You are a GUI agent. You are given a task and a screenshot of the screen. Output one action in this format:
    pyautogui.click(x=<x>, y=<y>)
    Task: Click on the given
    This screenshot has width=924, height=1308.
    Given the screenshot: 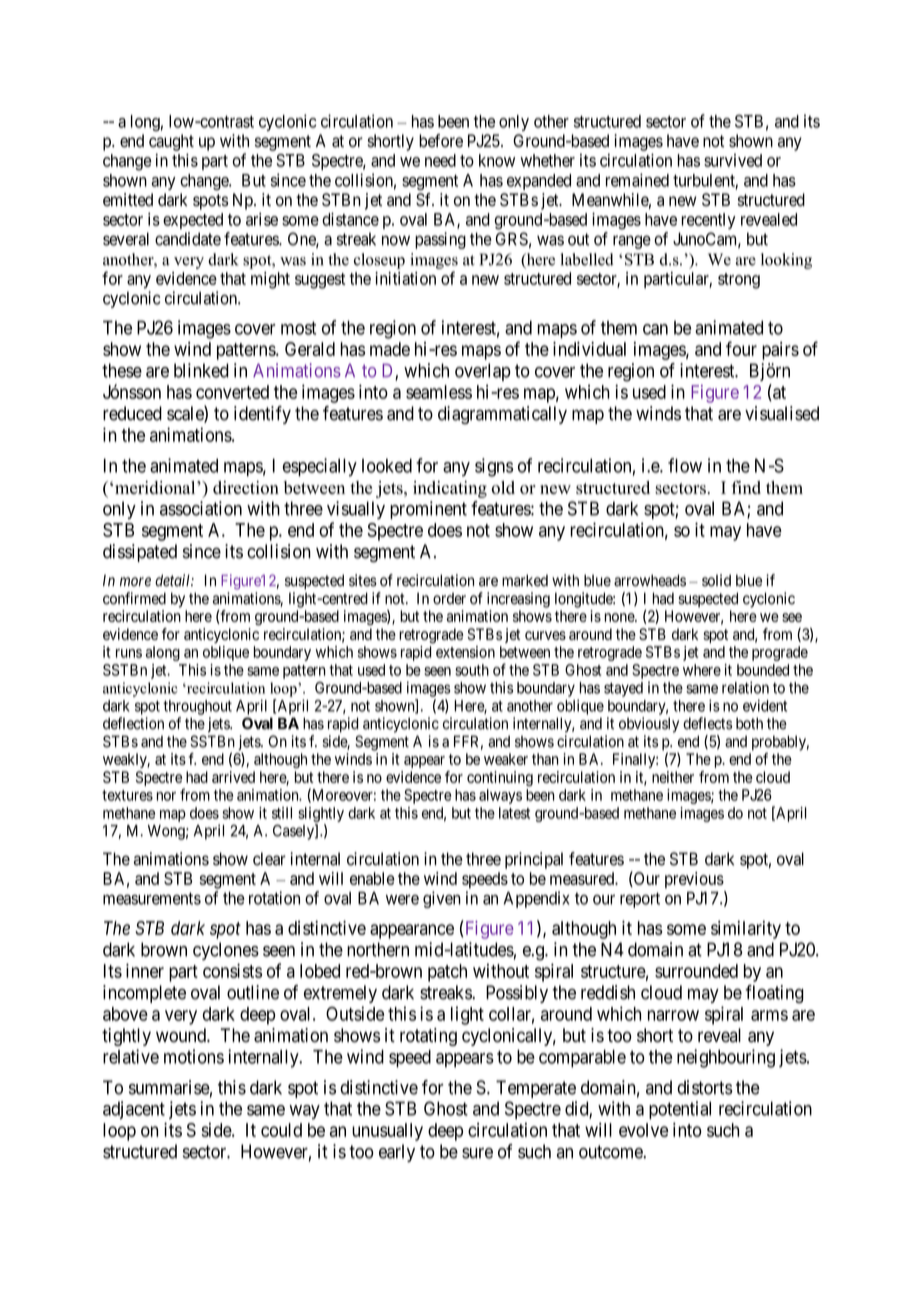 What is the action you would take?
    pyautogui.click(x=442, y=899)
